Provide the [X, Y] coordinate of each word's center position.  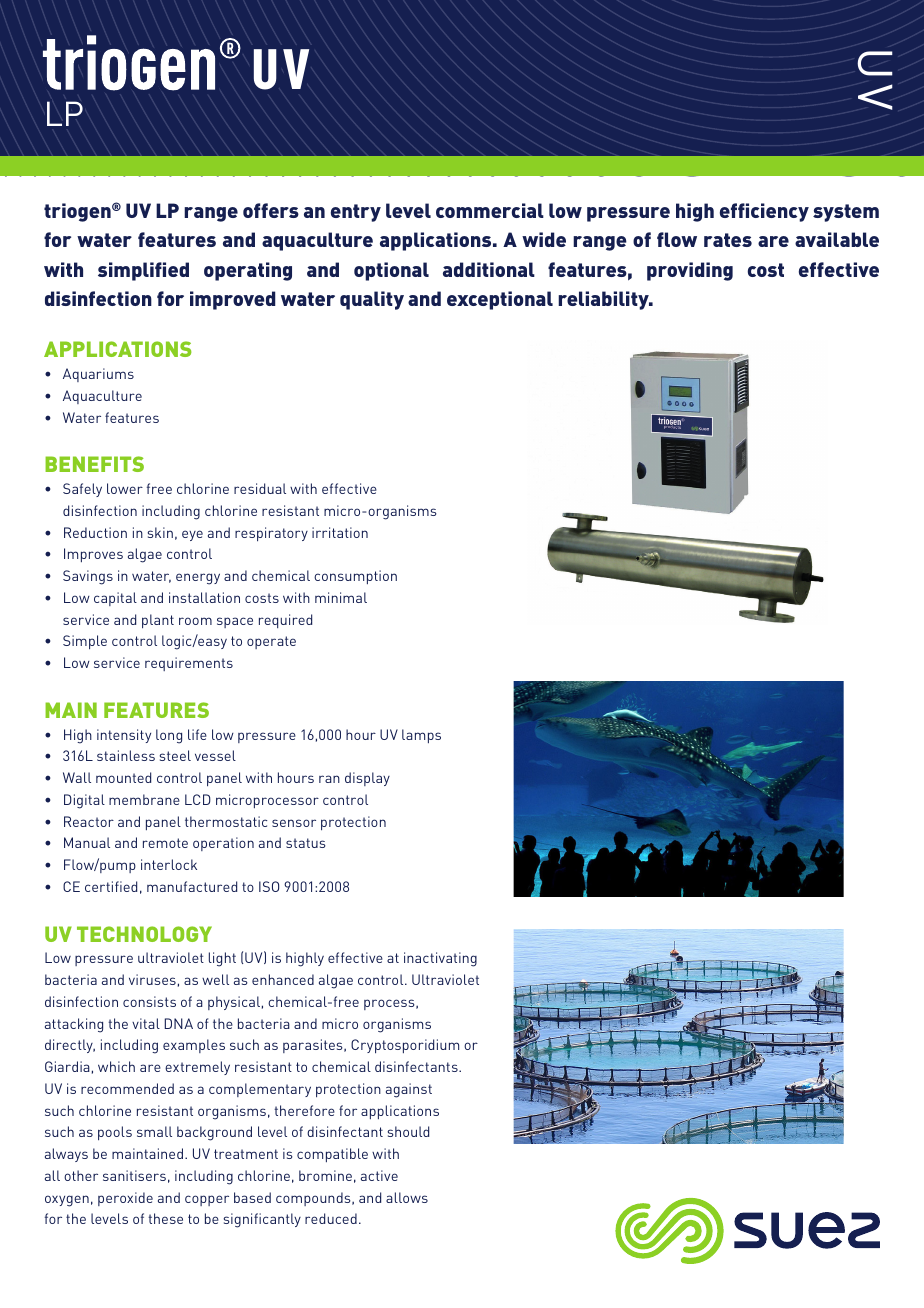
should [408, 1131]
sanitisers [134, 1175]
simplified [143, 271]
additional [489, 269]
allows [407, 1197]
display [367, 779]
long [169, 736]
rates [728, 240]
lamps [421, 736]
